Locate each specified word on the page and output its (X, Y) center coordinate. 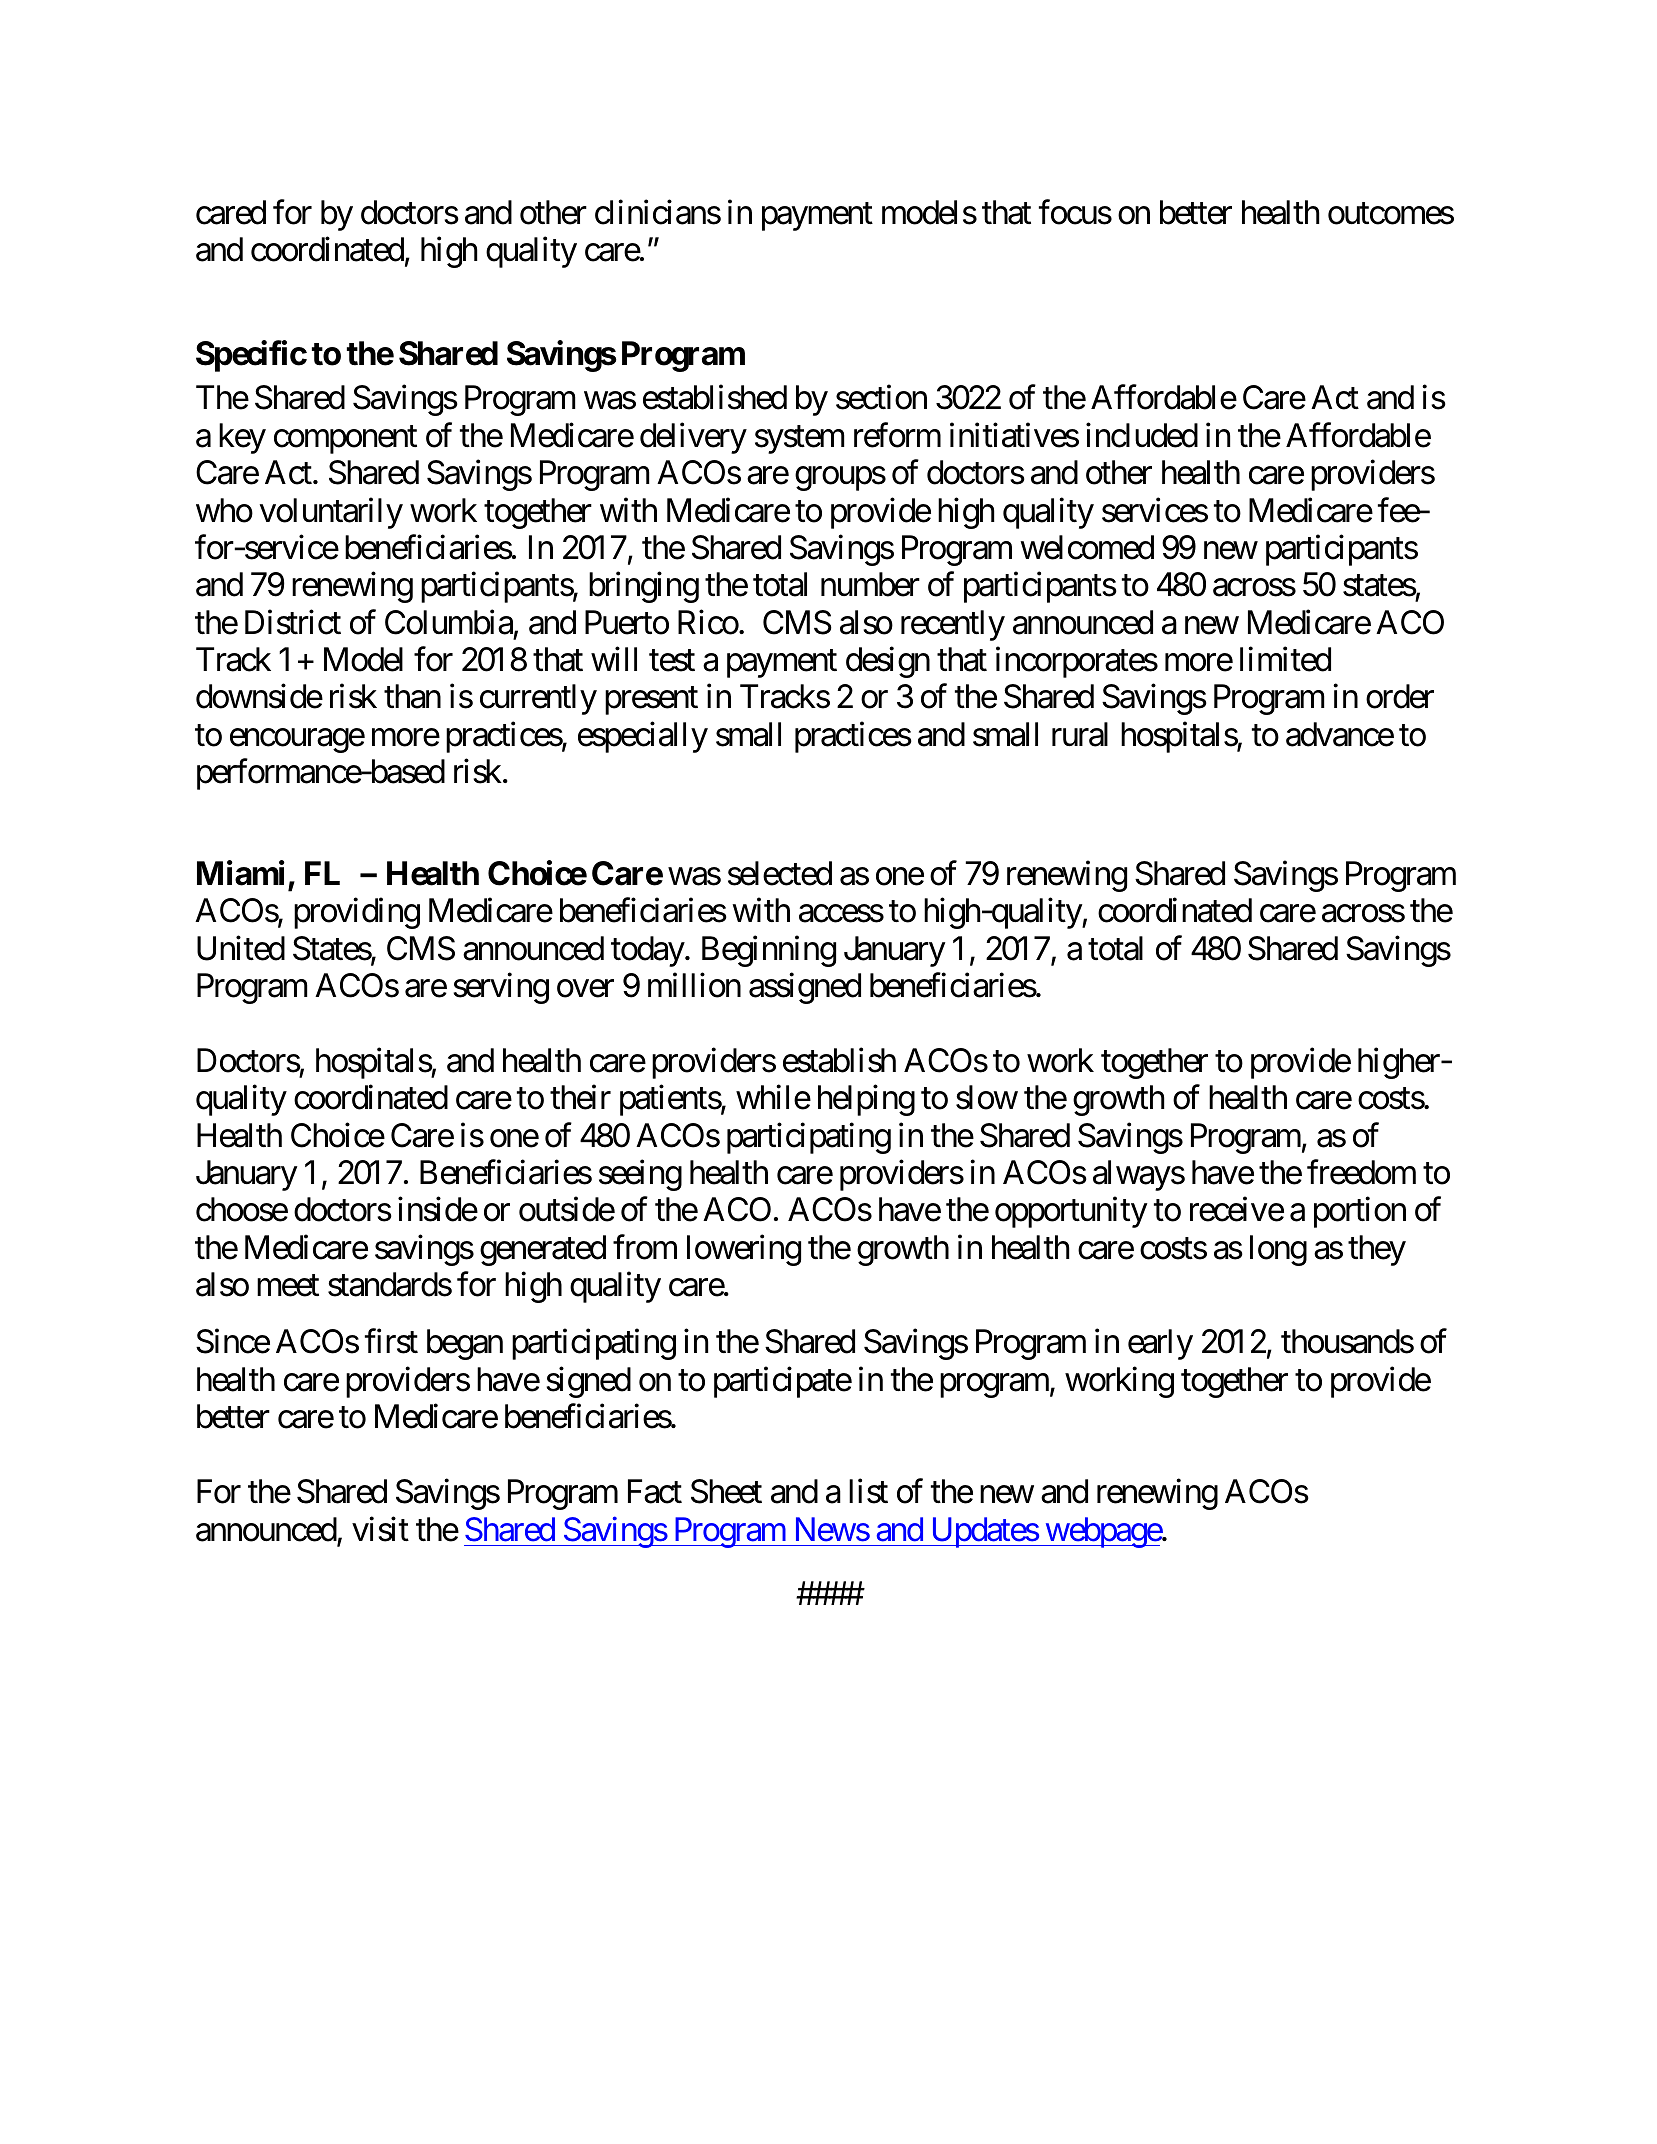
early (1160, 1344)
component (345, 440)
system (800, 440)
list (868, 1491)
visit (380, 1529)
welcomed (1087, 547)
